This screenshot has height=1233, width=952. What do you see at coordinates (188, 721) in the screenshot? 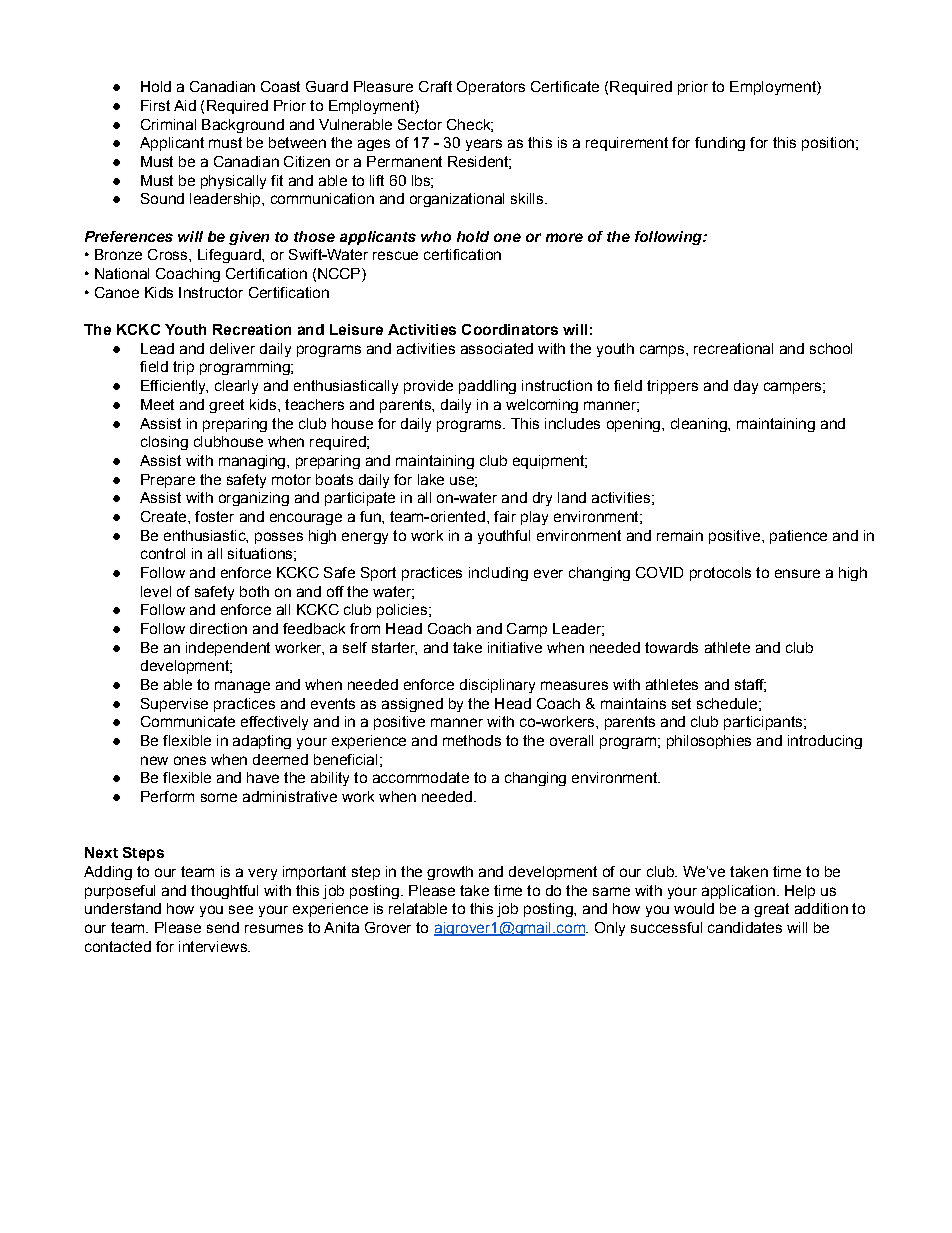
I see `Communicate` at bounding box center [188, 721].
